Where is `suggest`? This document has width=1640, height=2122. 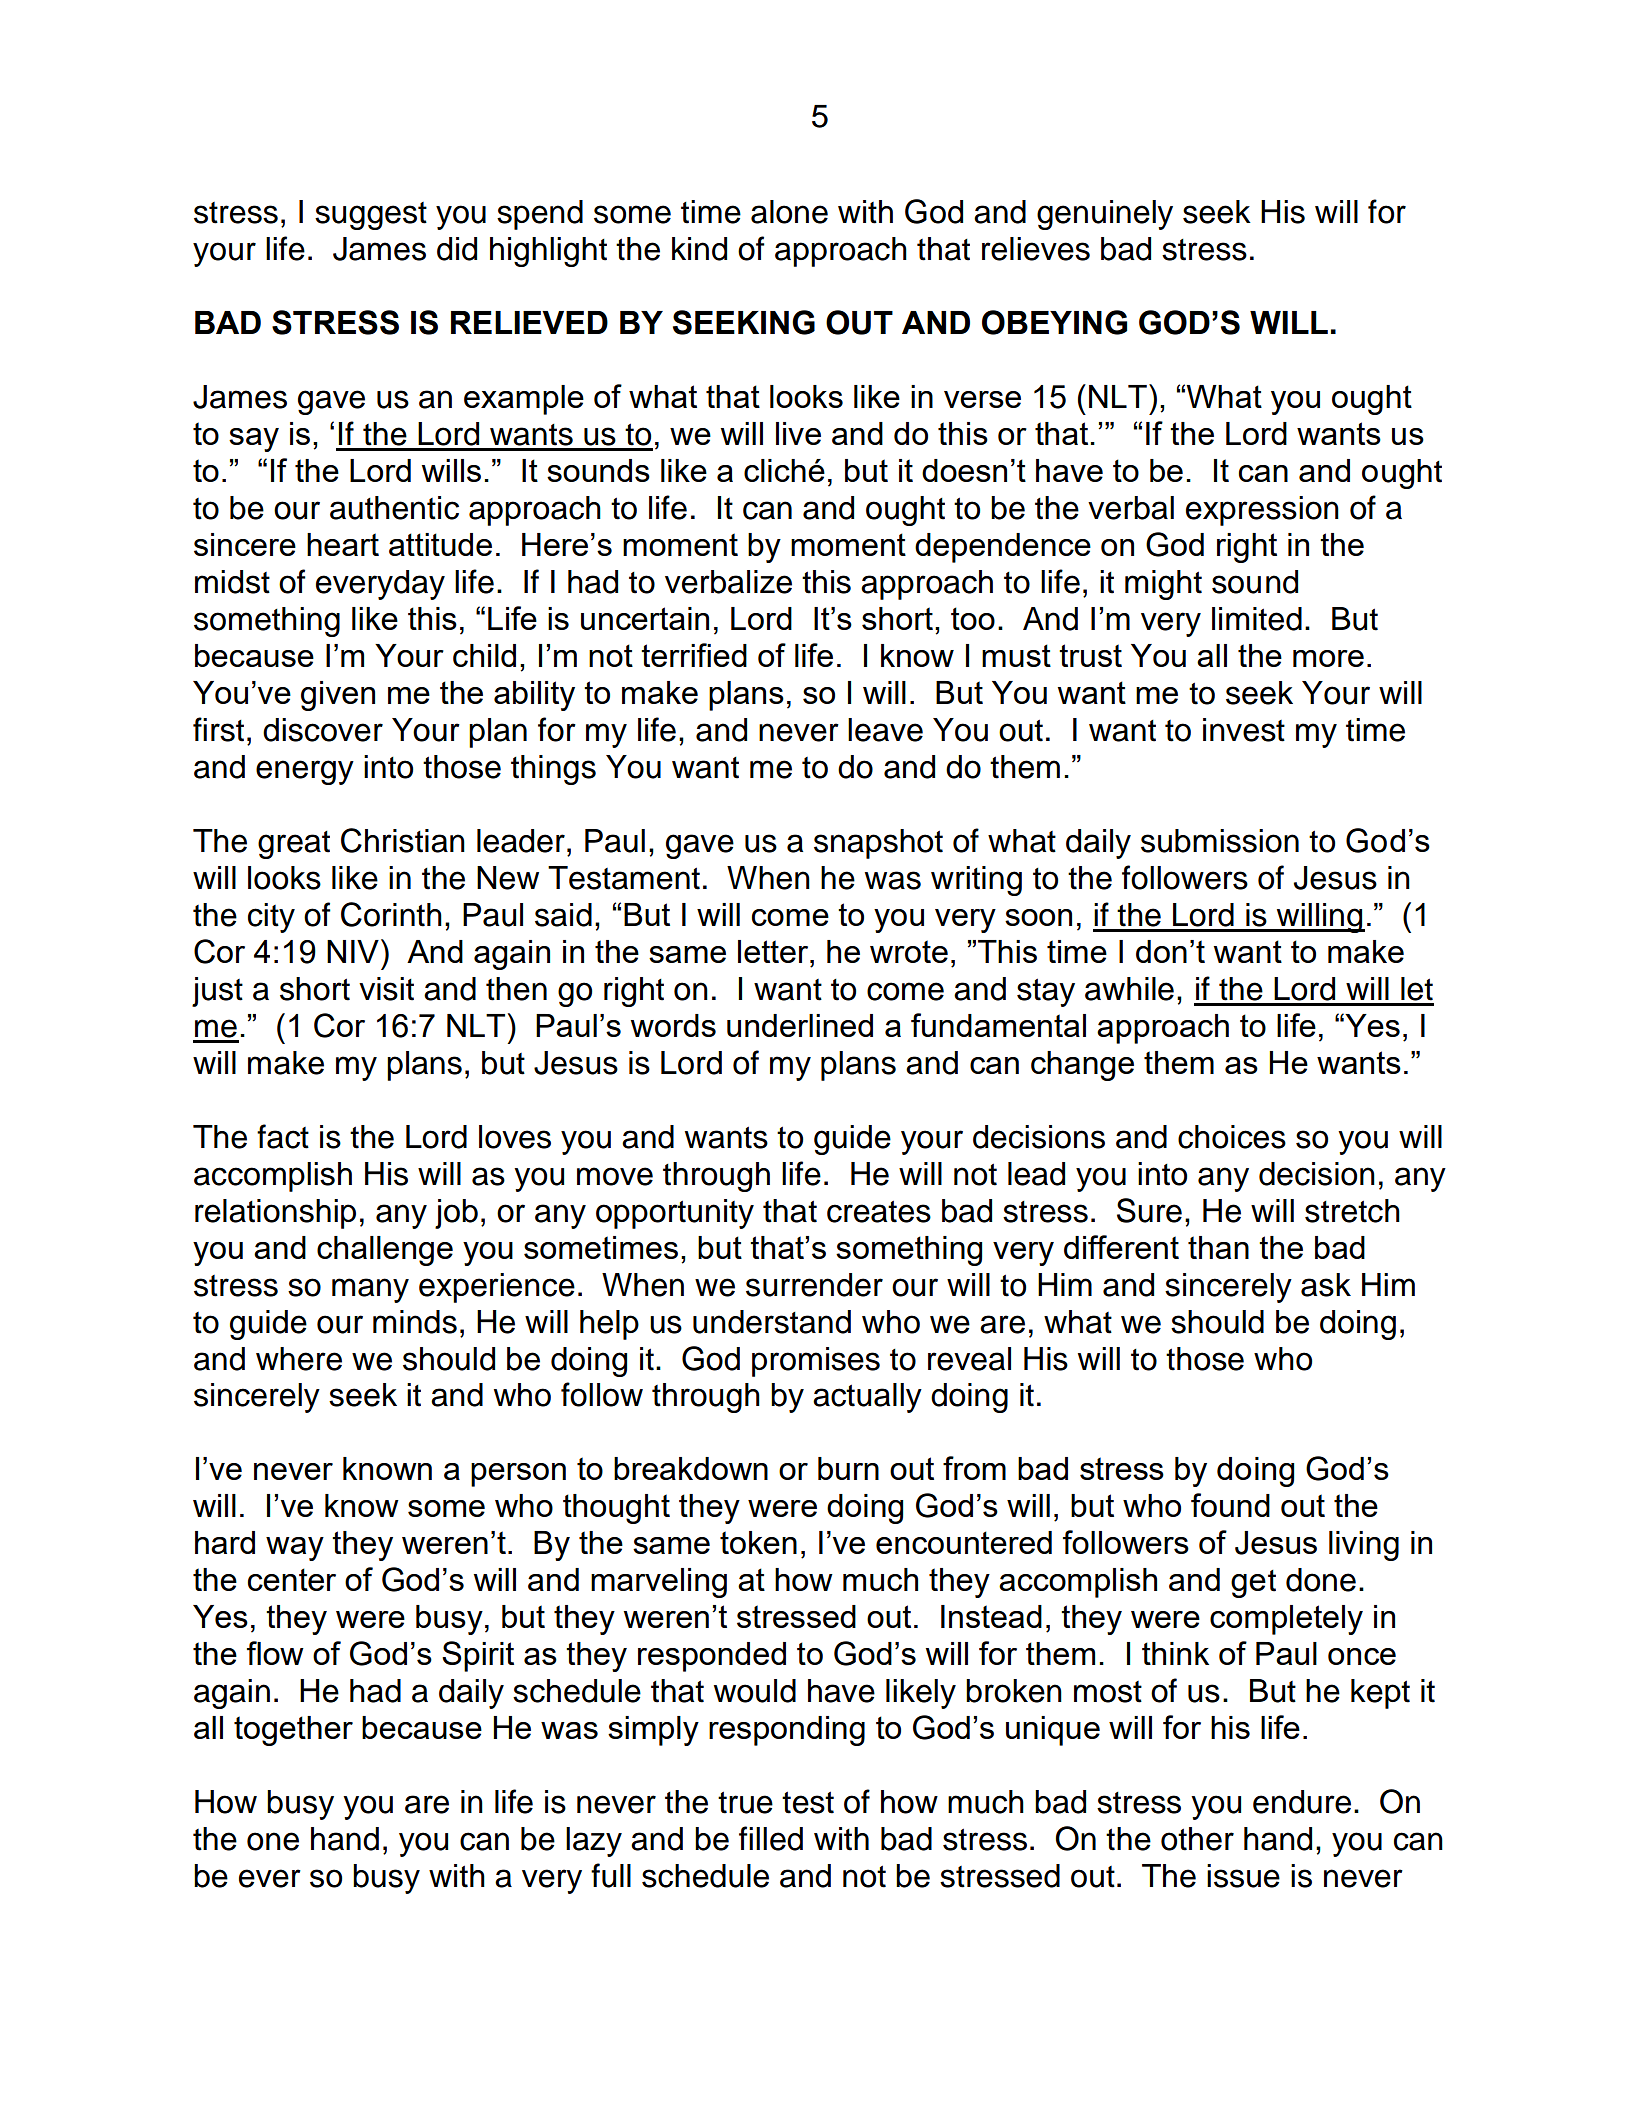 suggest is located at coordinates (371, 216).
